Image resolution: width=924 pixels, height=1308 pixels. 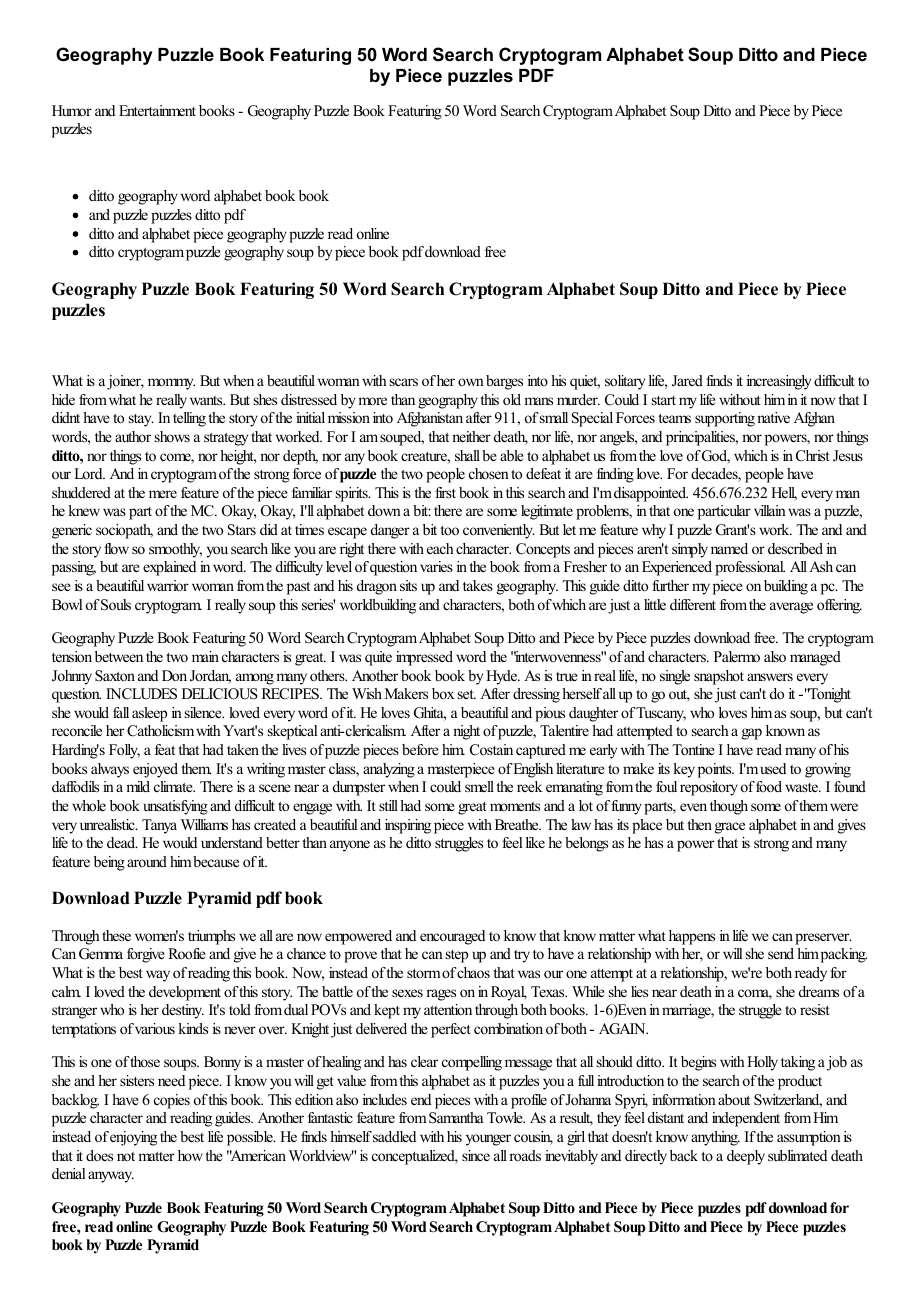 What do you see at coordinates (459, 844) in the image?
I see `struggles` at bounding box center [459, 844].
